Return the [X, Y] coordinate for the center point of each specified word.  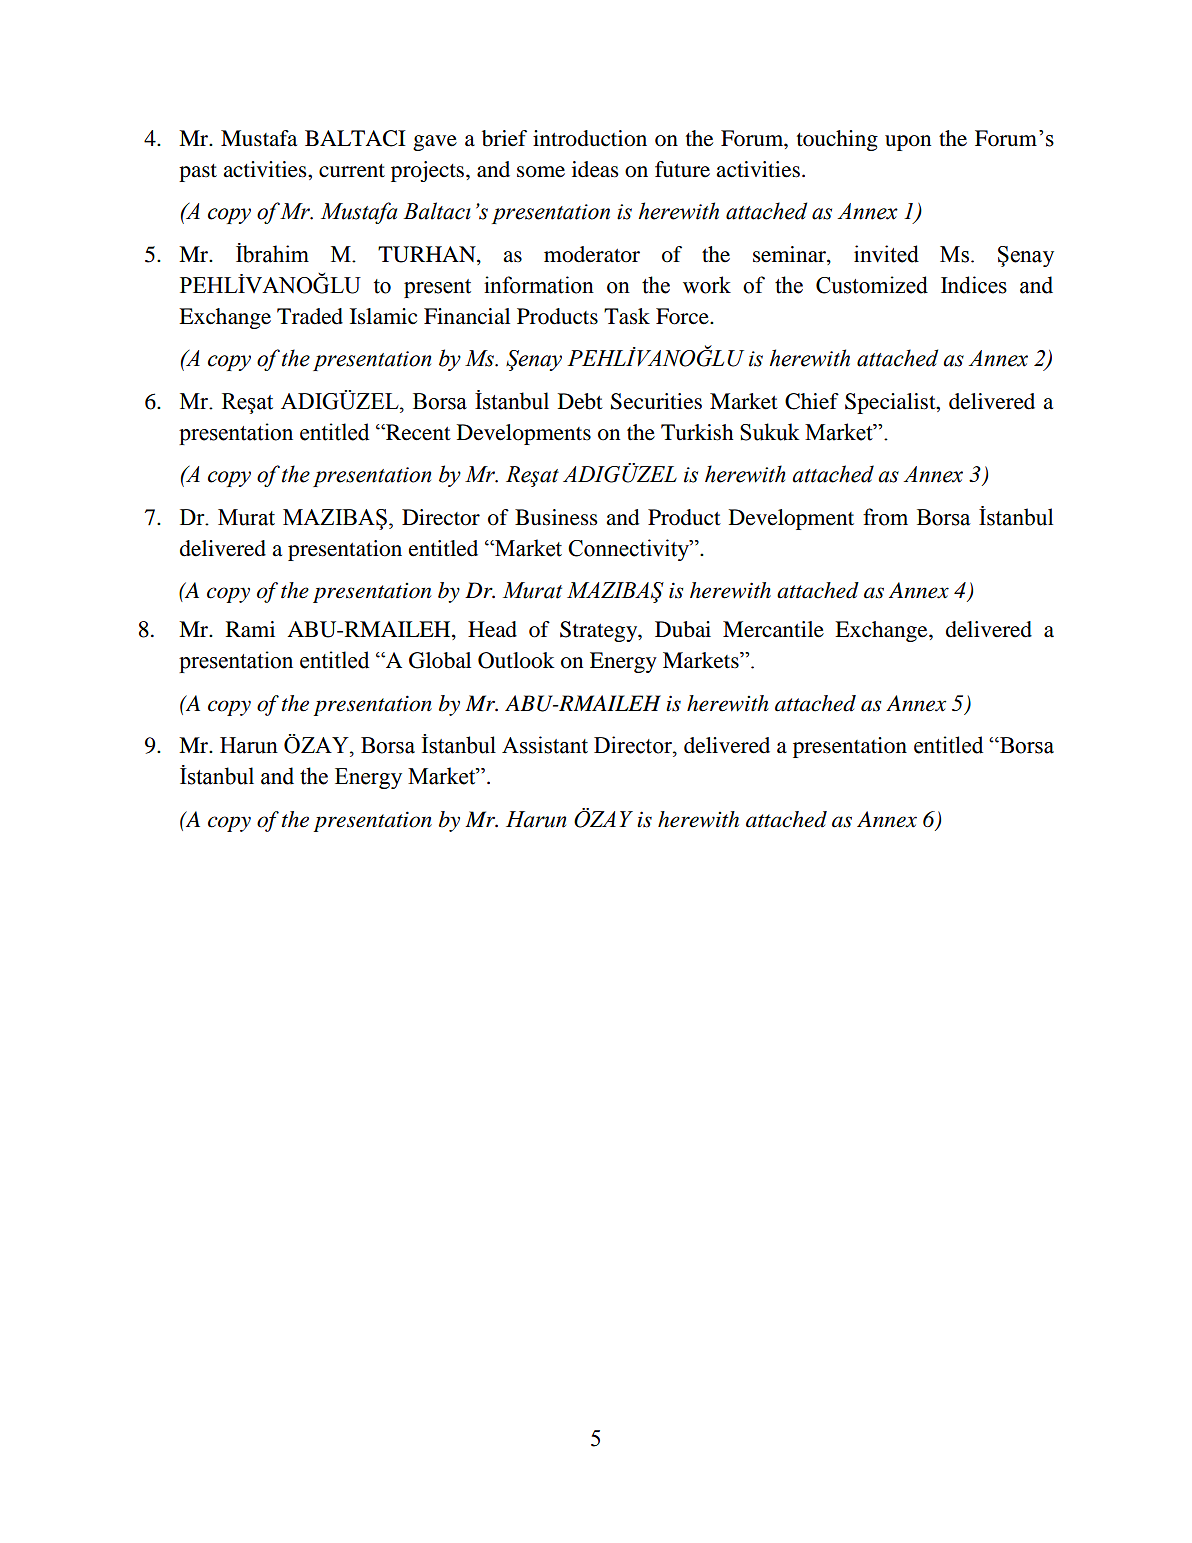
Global [440, 660]
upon [908, 143]
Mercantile [773, 629]
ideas [595, 169]
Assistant [545, 745]
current [352, 171]
